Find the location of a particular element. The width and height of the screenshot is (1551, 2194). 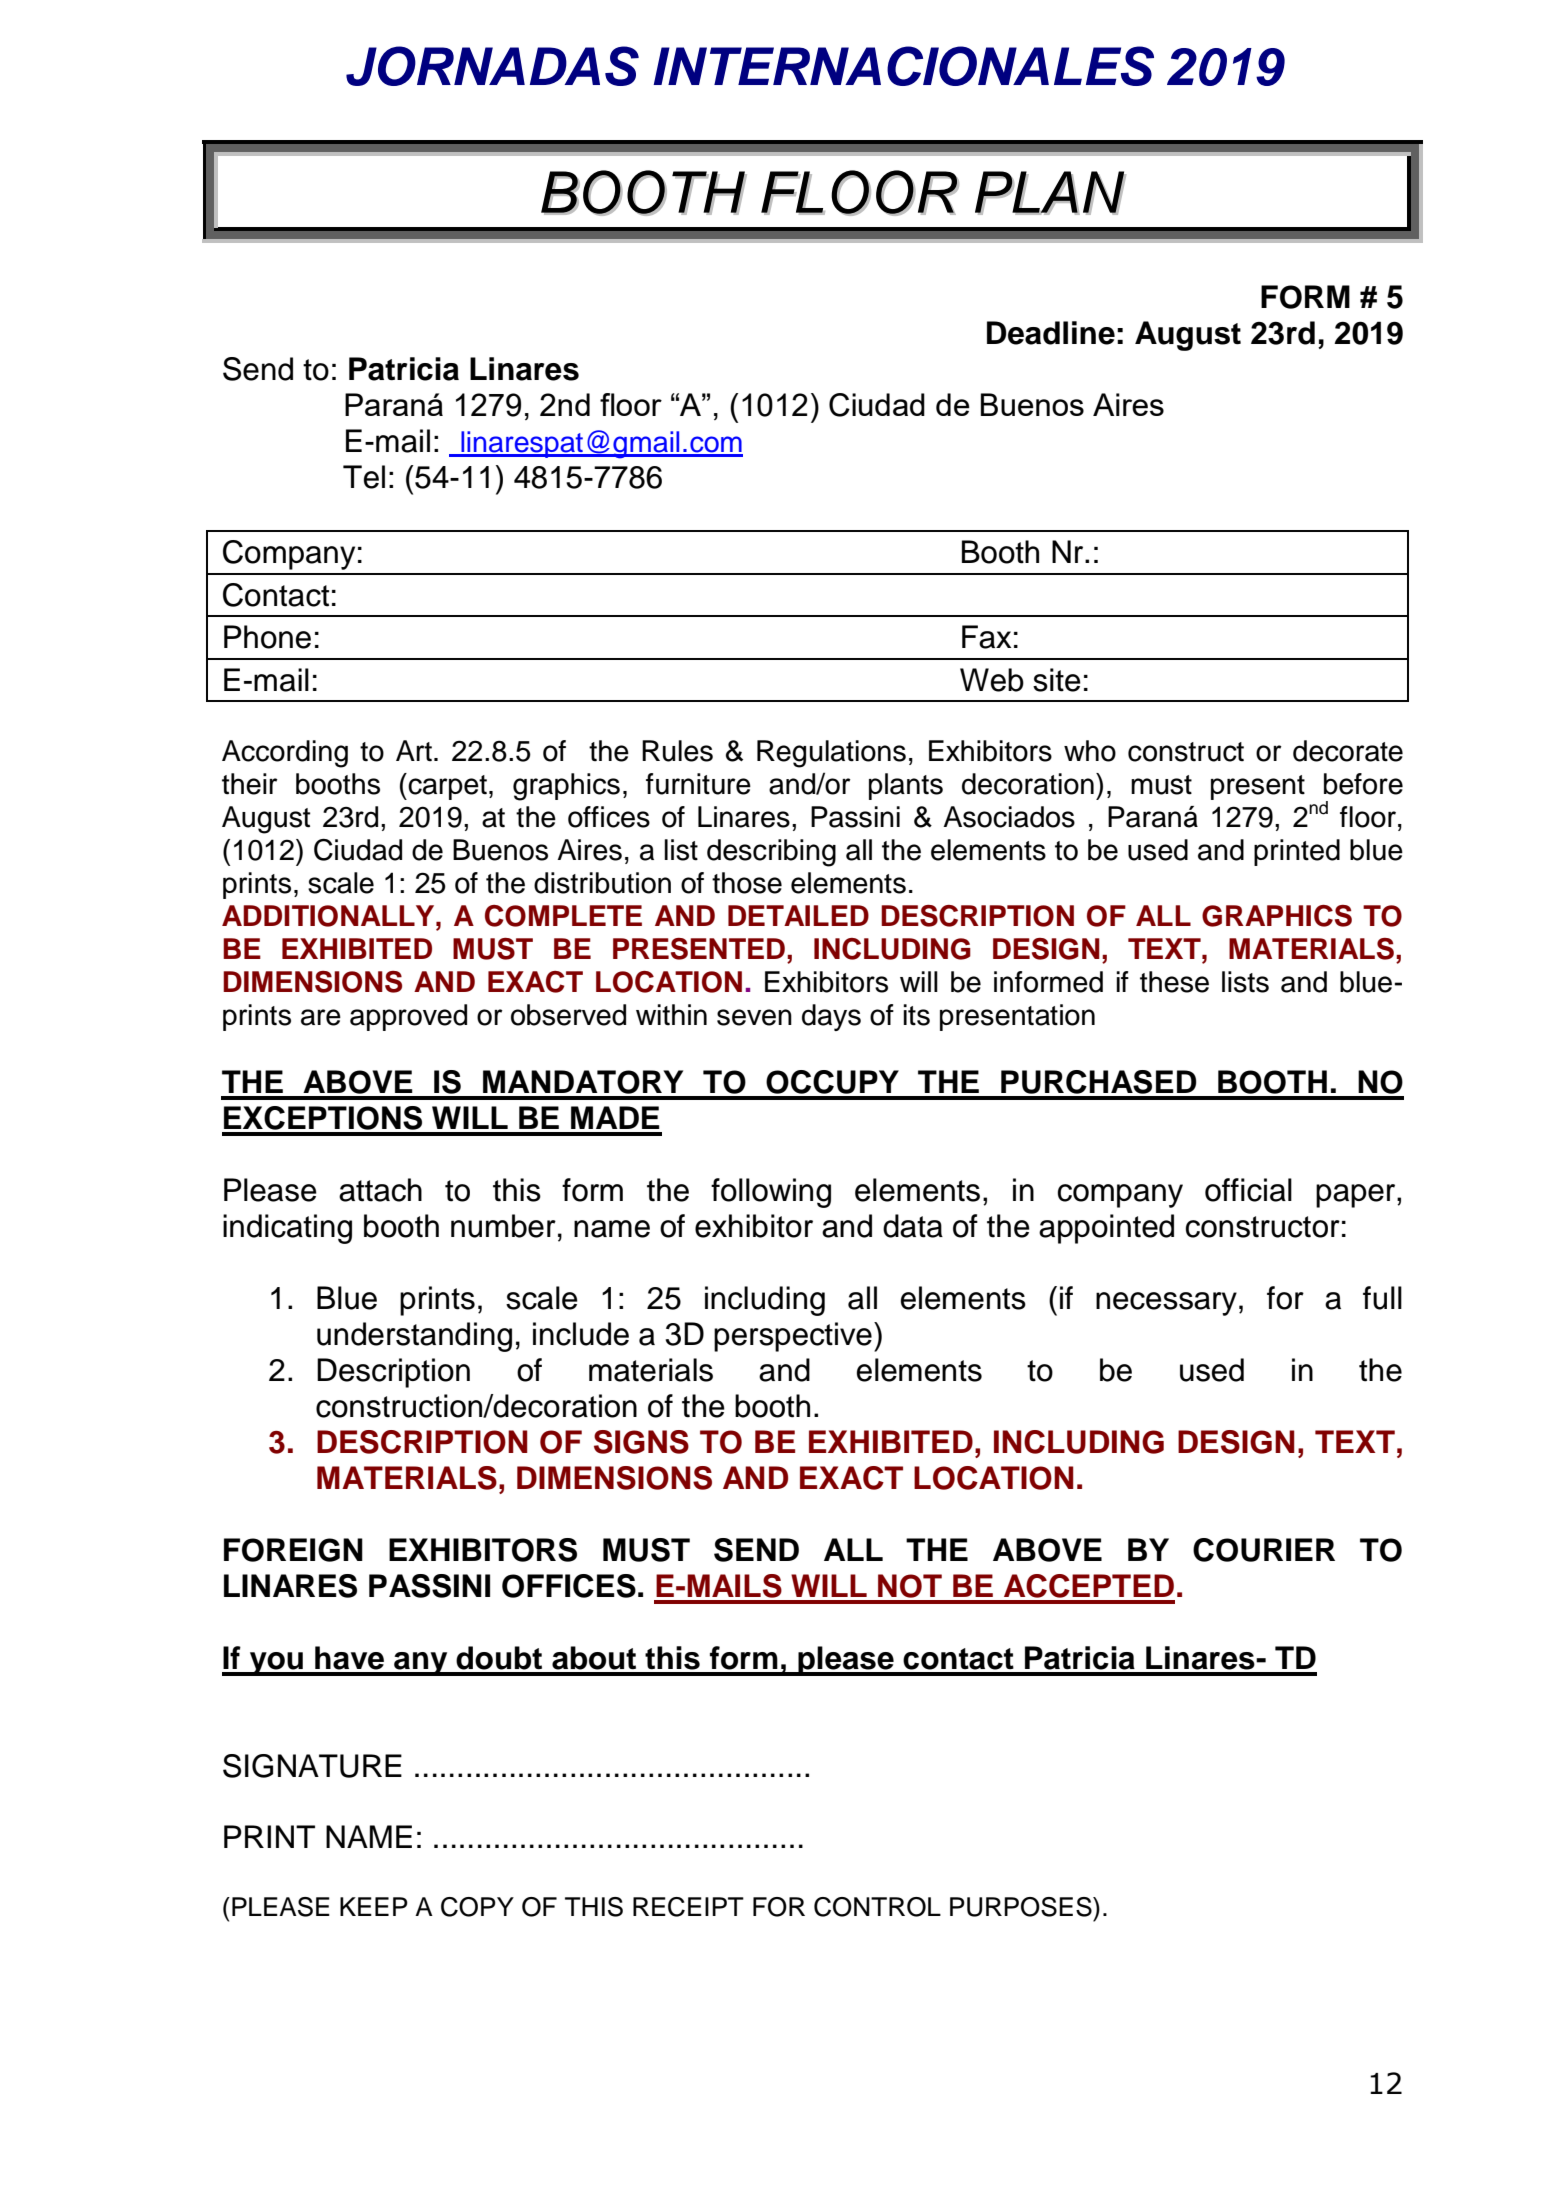

Deadline is located at coordinates (1051, 333).
